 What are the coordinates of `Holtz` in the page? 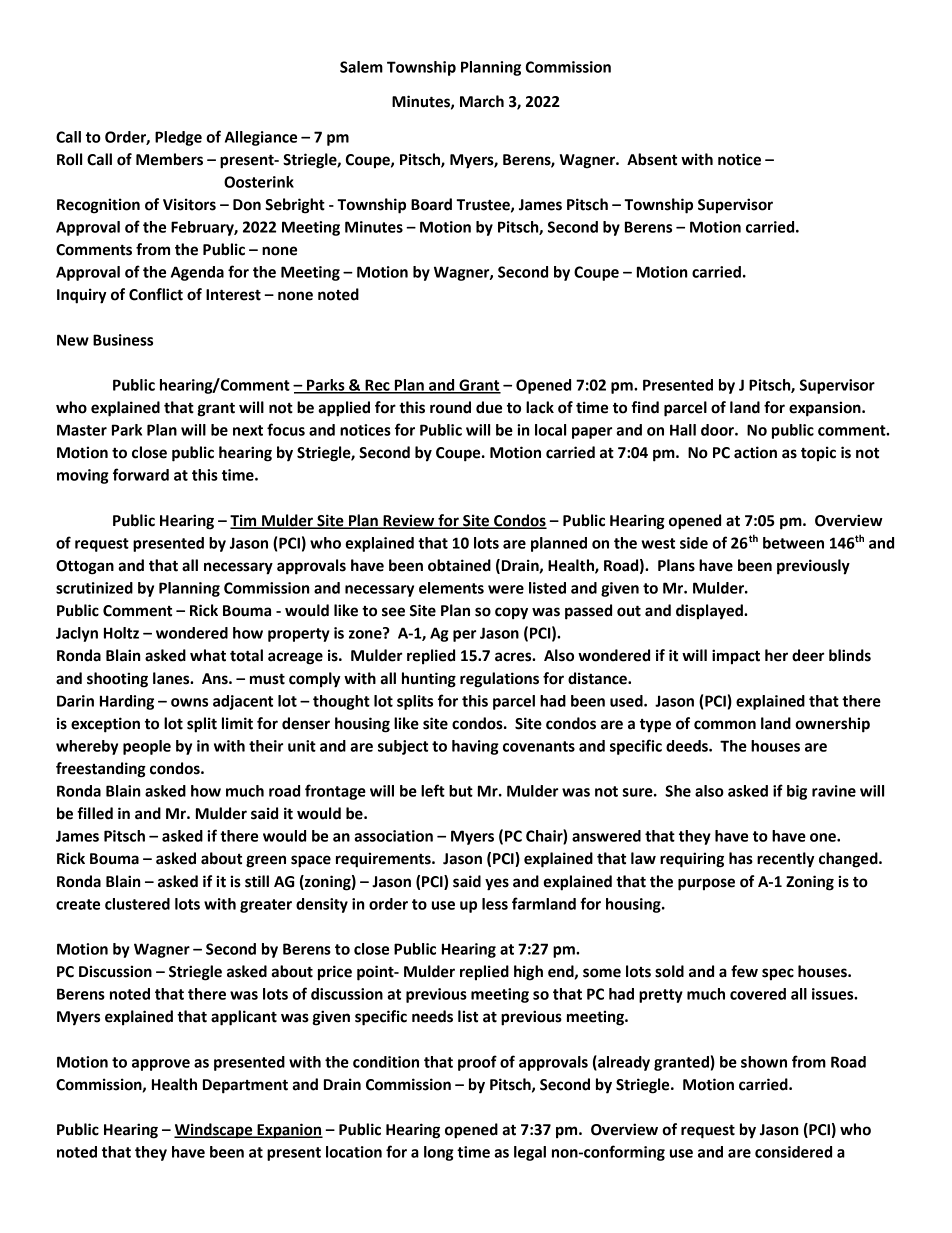 It's located at (121, 633).
